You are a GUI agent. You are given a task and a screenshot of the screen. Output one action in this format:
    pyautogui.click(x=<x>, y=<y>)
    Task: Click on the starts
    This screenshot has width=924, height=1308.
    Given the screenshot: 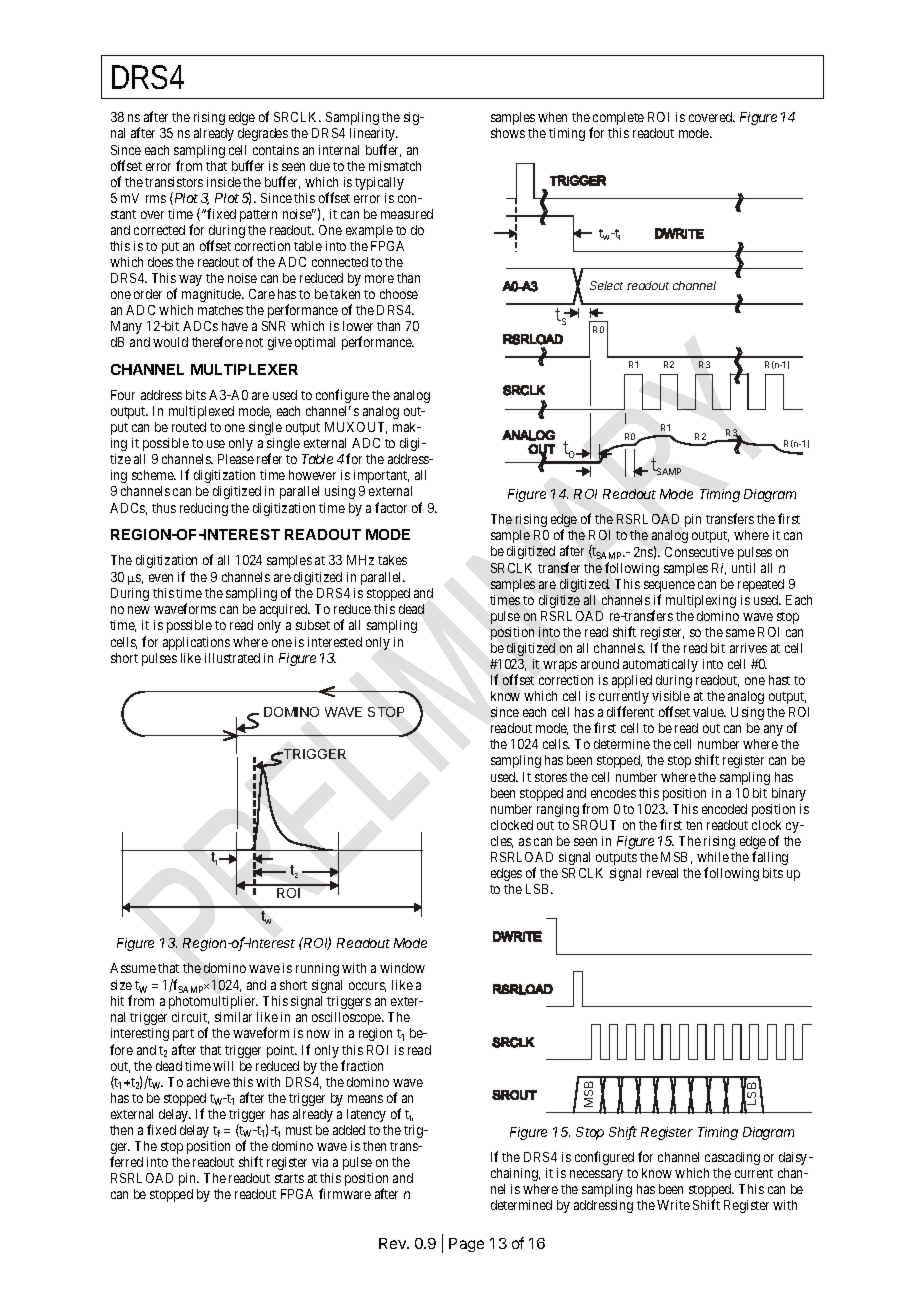 What is the action you would take?
    pyautogui.click(x=289, y=1178)
